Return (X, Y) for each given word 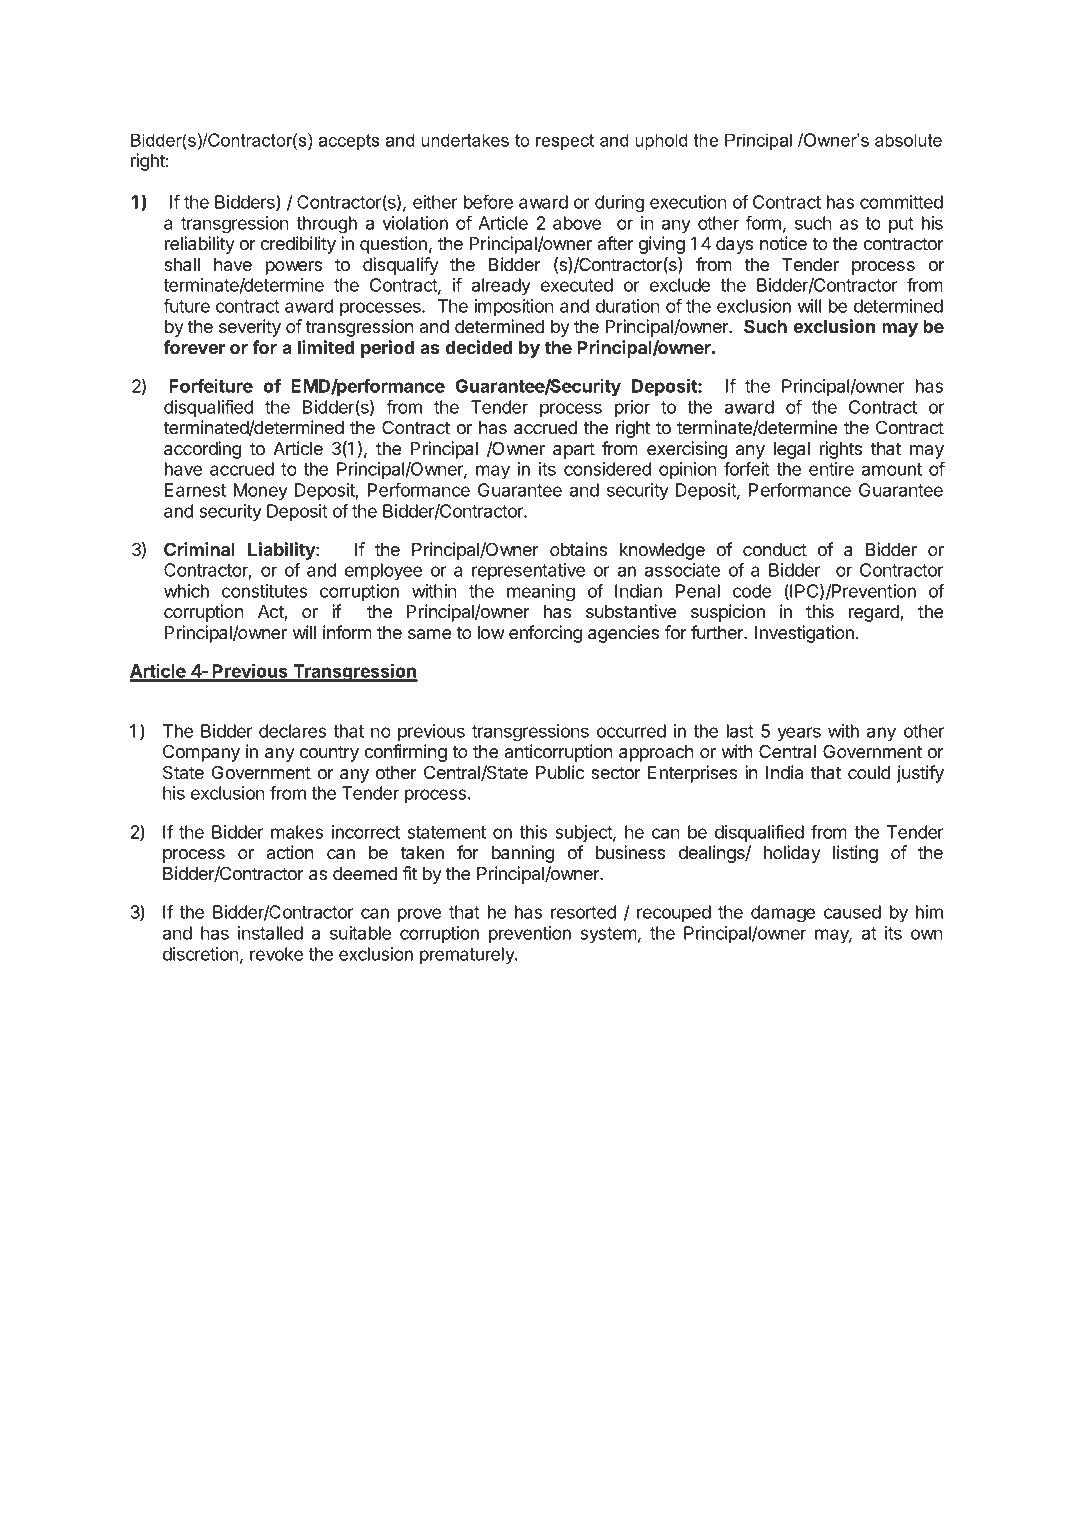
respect (565, 142)
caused (852, 912)
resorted (583, 912)
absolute (908, 140)
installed (270, 933)
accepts (349, 142)
